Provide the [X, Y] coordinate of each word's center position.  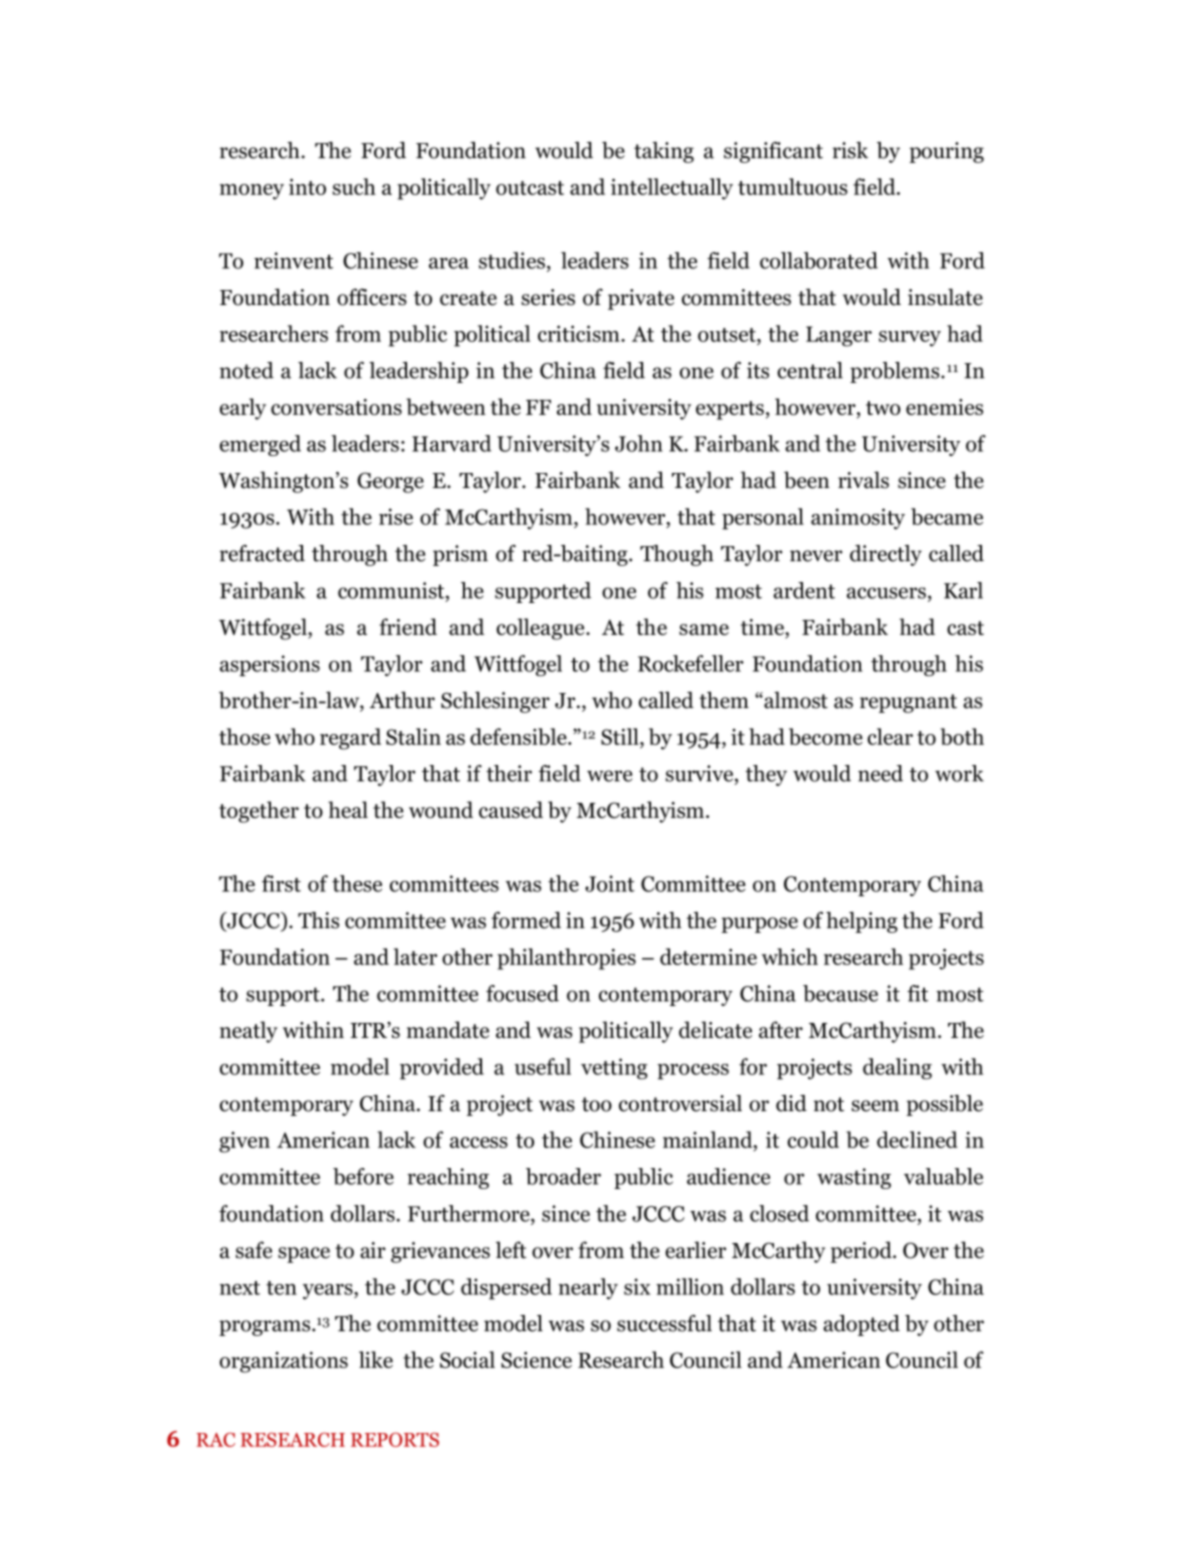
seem [875, 1106]
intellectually [672, 189]
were [609, 776]
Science [536, 1360]
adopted [861, 1325]
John [639, 443]
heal [348, 809]
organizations [284, 1362]
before [363, 1176]
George [390, 482]
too [597, 1104]
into [307, 186]
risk [850, 150]
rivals [863, 480]
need [880, 773]
